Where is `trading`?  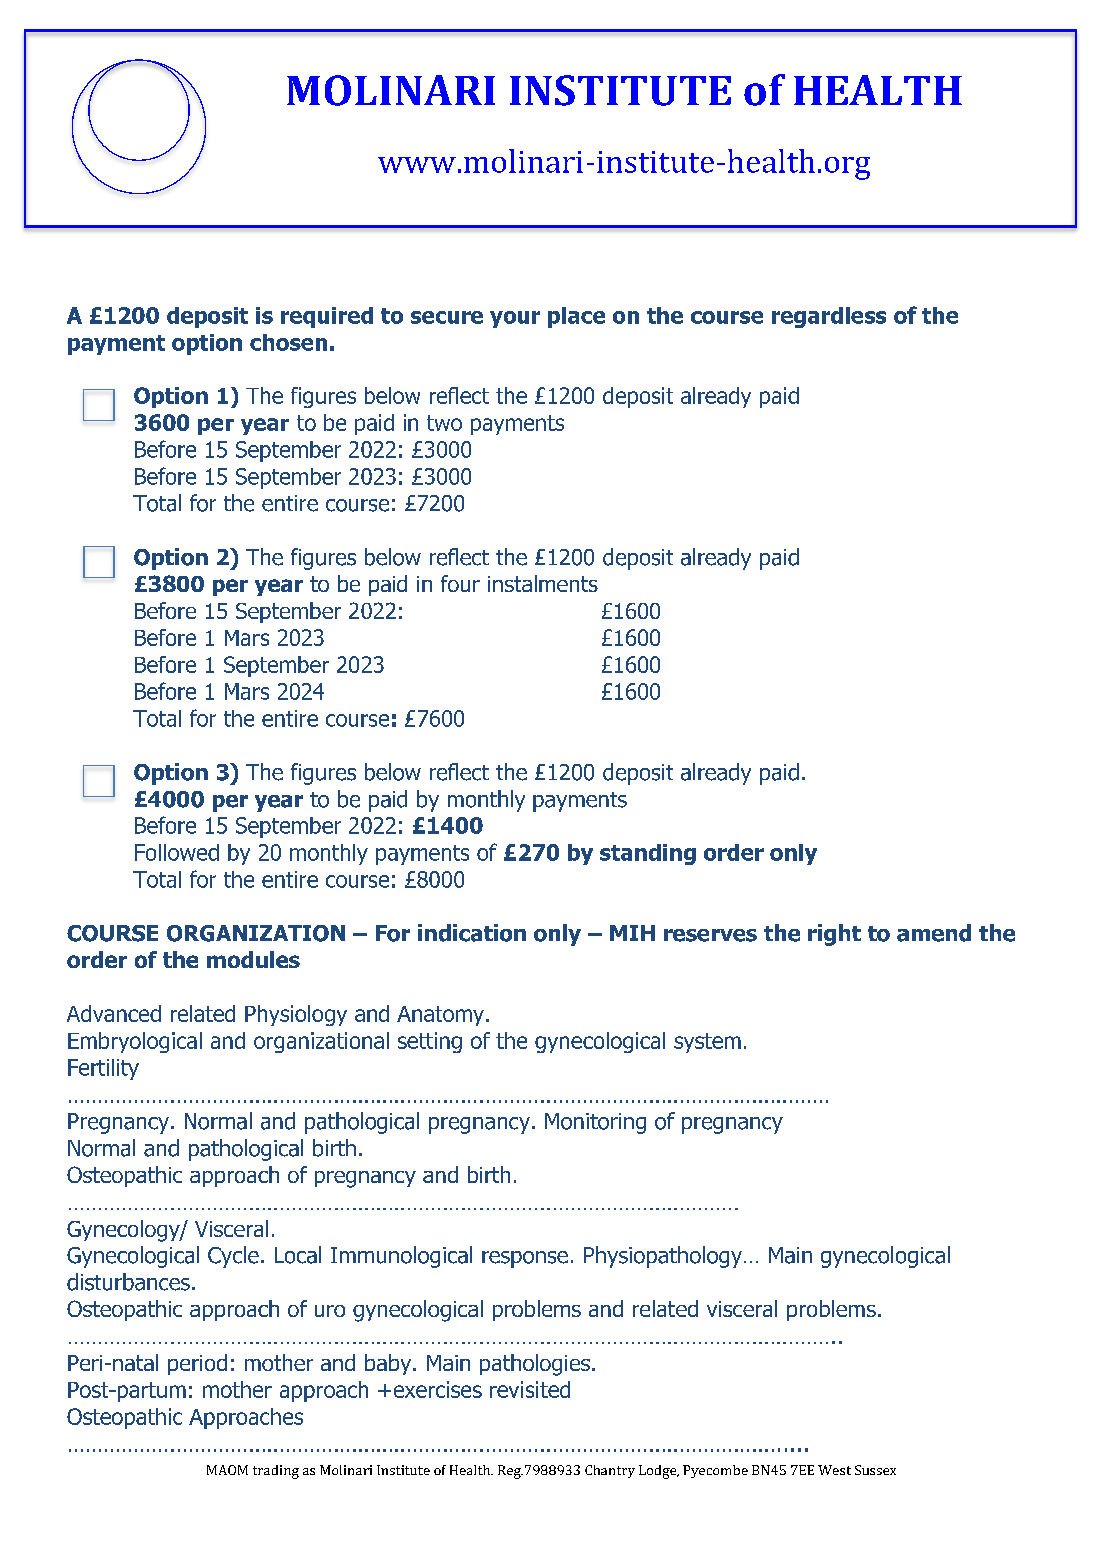 trading is located at coordinates (276, 1472).
